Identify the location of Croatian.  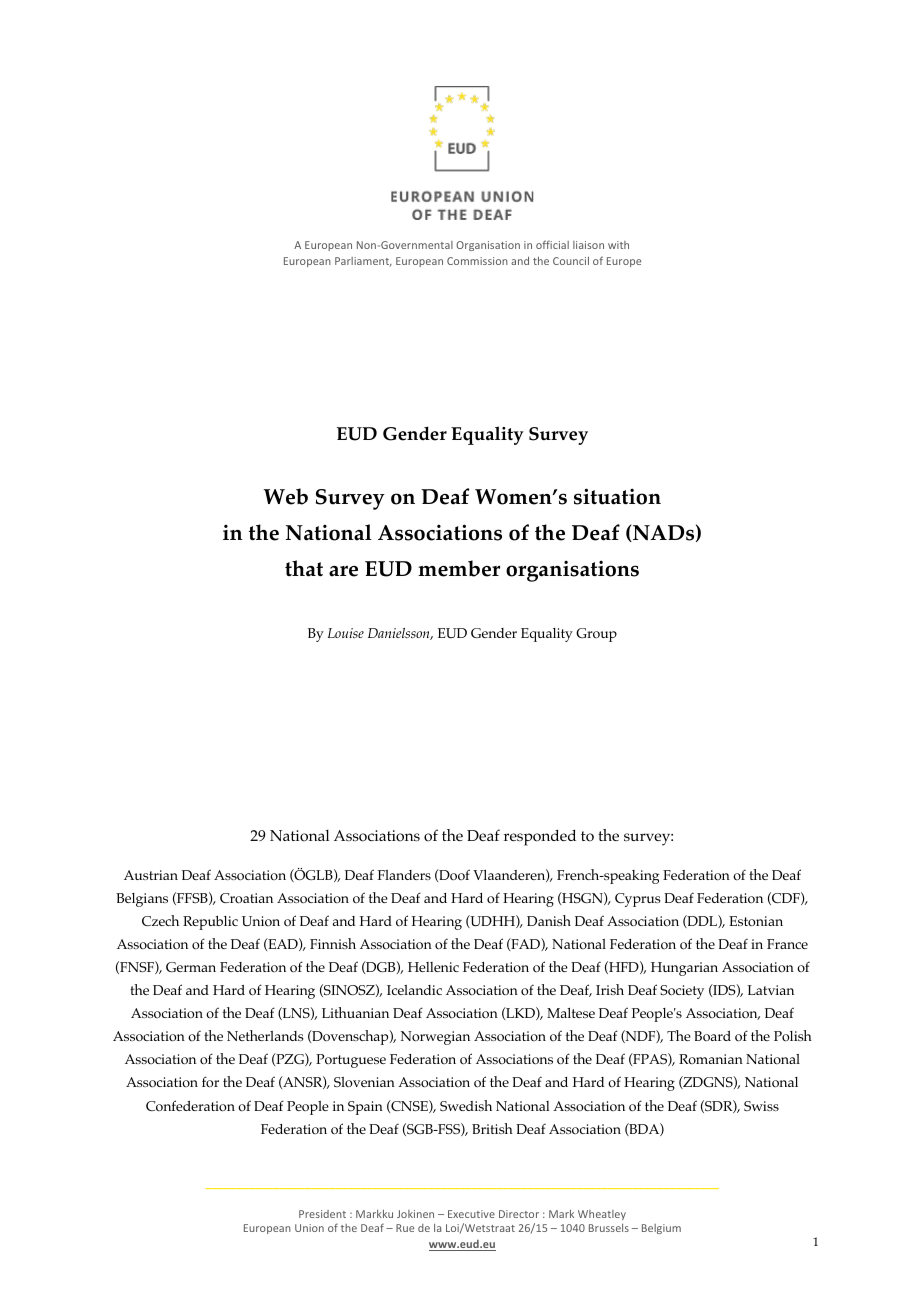
(246, 898).
